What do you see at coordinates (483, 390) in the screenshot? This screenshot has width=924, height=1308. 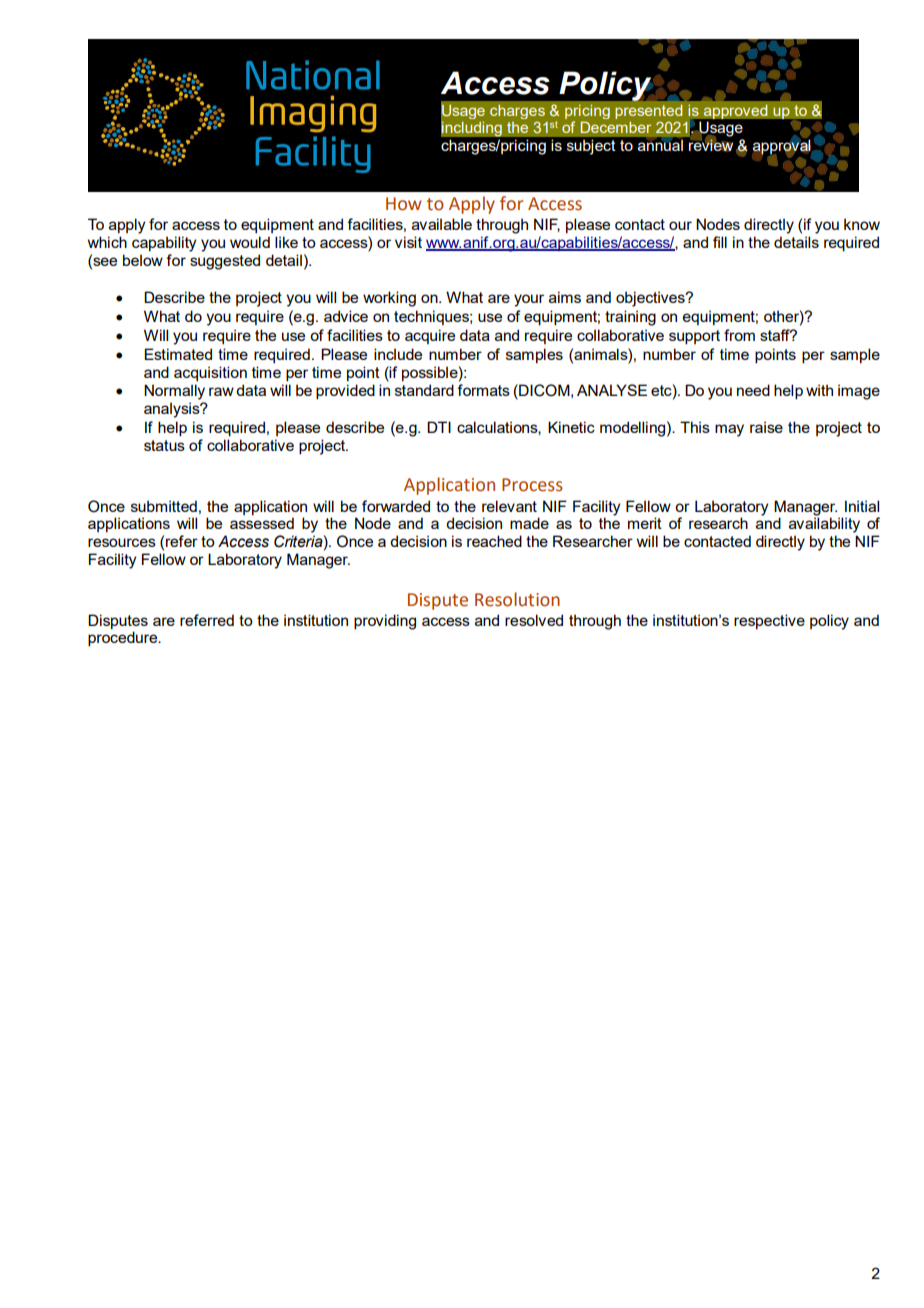 I see `formats` at bounding box center [483, 390].
